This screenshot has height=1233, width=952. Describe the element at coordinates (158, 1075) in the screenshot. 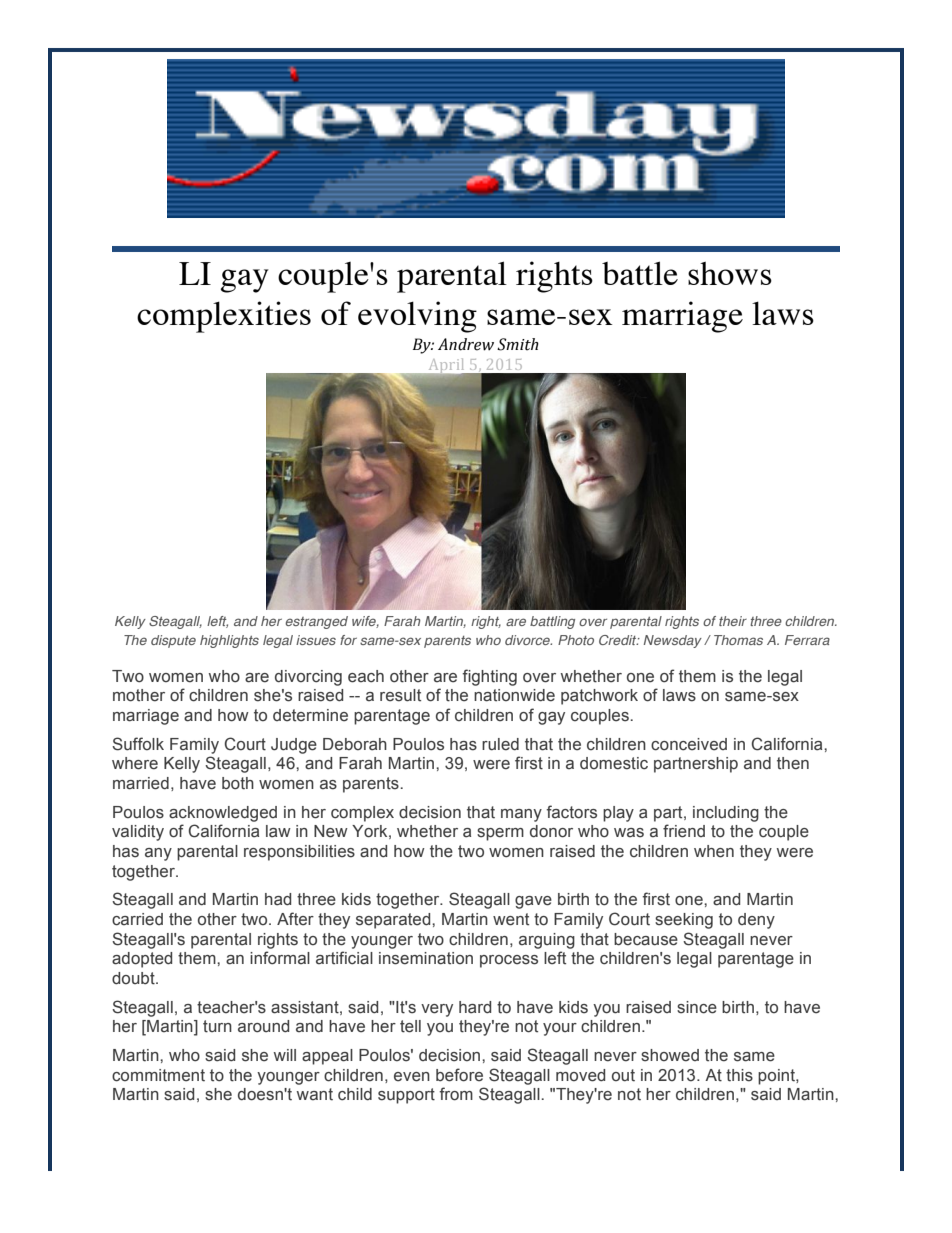

I see `commitment` at that location.
